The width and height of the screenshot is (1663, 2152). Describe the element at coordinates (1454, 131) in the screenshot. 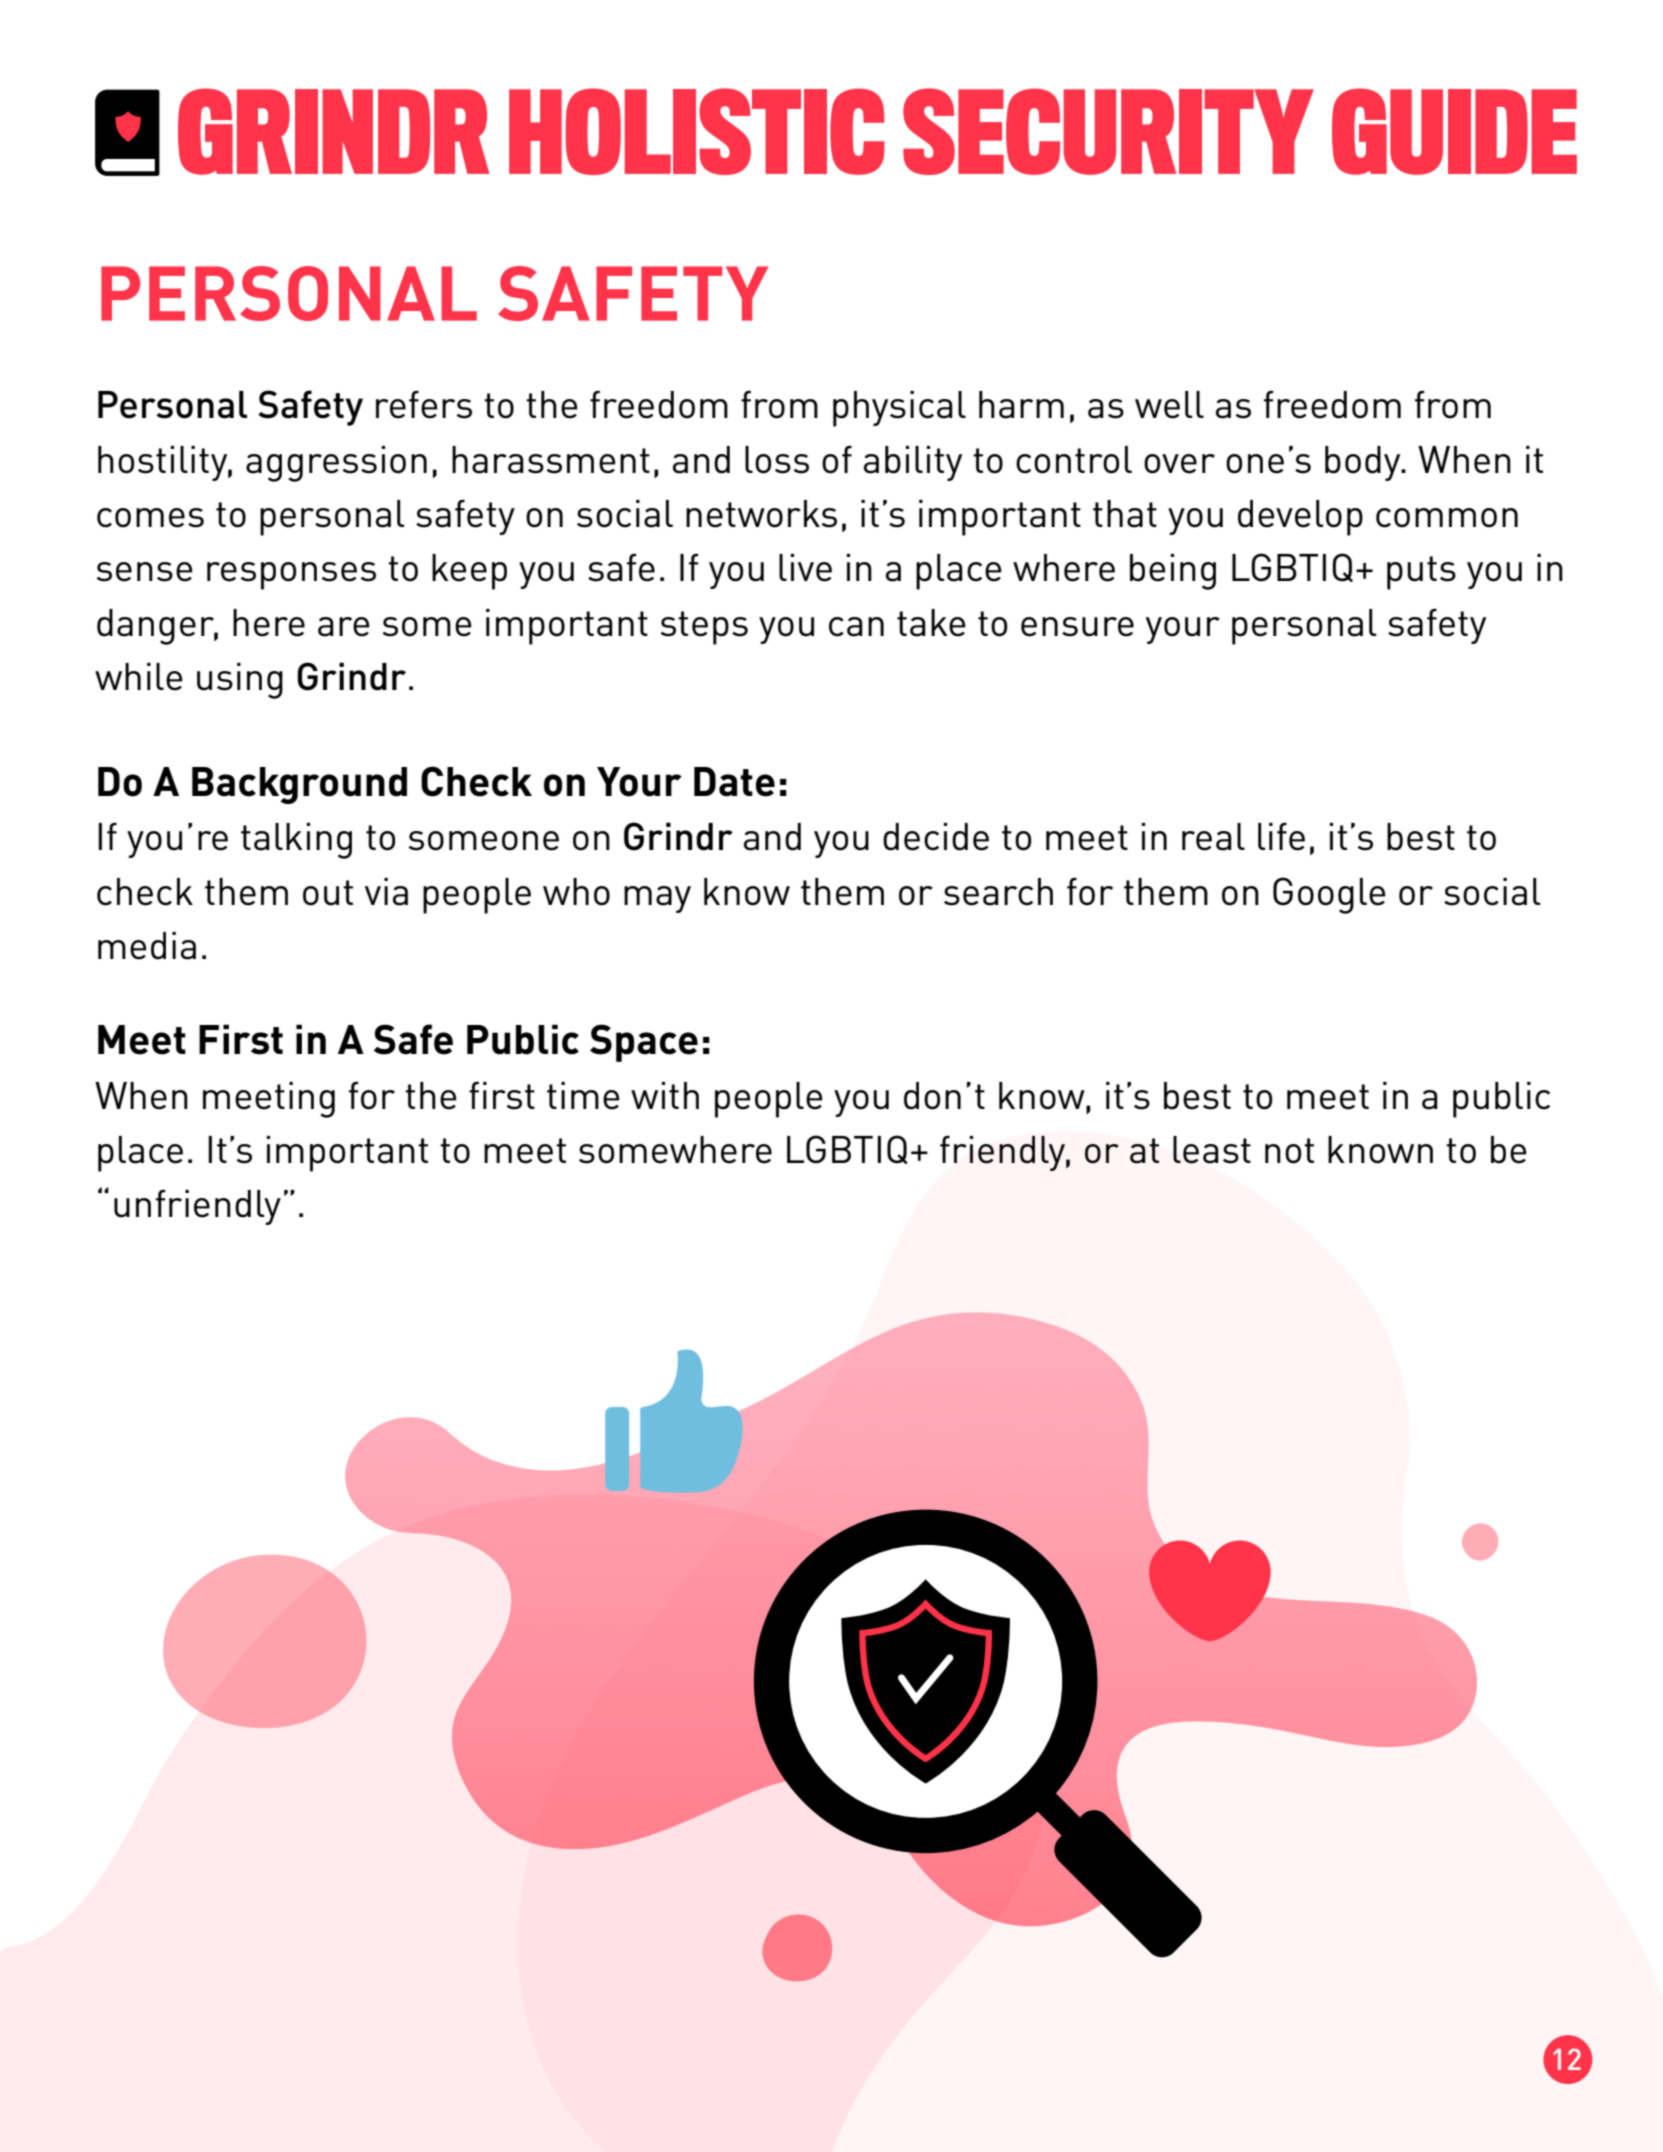

I see `GUIDE` at that location.
